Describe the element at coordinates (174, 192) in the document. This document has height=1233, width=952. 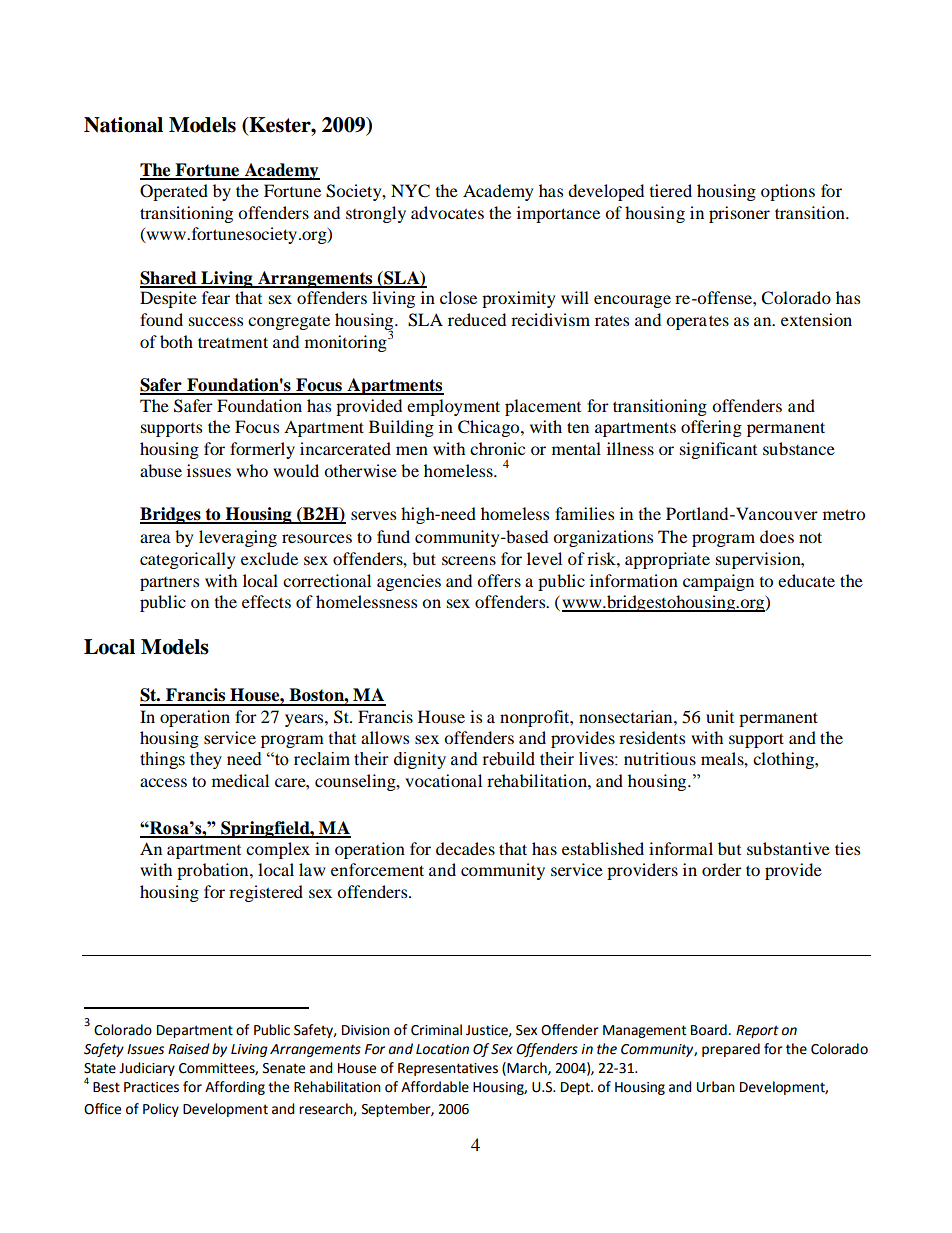
I see `Operated` at that location.
